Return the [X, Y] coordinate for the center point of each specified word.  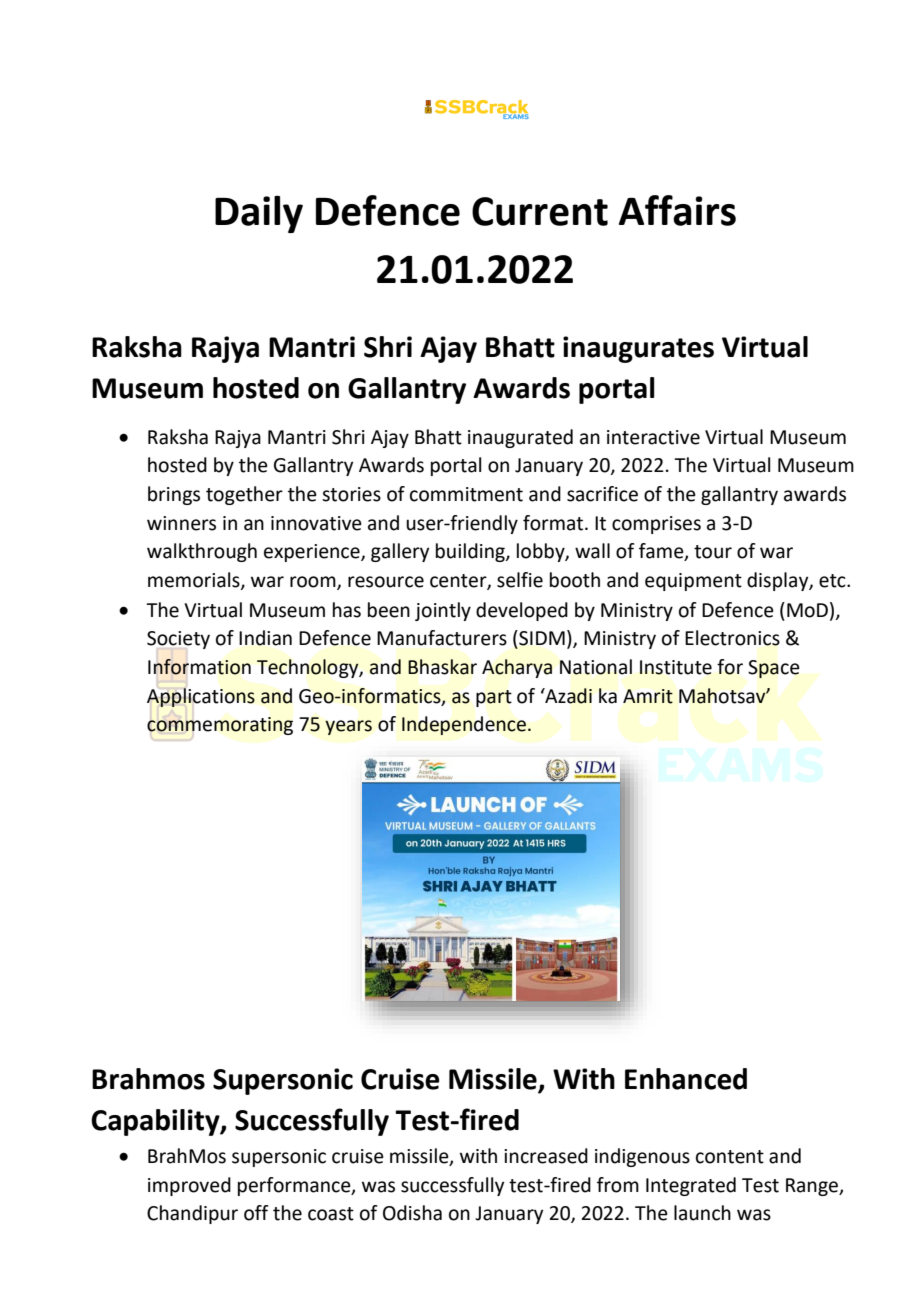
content [730, 1157]
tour [713, 552]
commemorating [220, 726]
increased [546, 1156]
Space [774, 669]
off [256, 1213]
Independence [464, 725]
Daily [259, 214]
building [471, 552]
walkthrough [202, 552]
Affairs [677, 210]
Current [540, 211]
